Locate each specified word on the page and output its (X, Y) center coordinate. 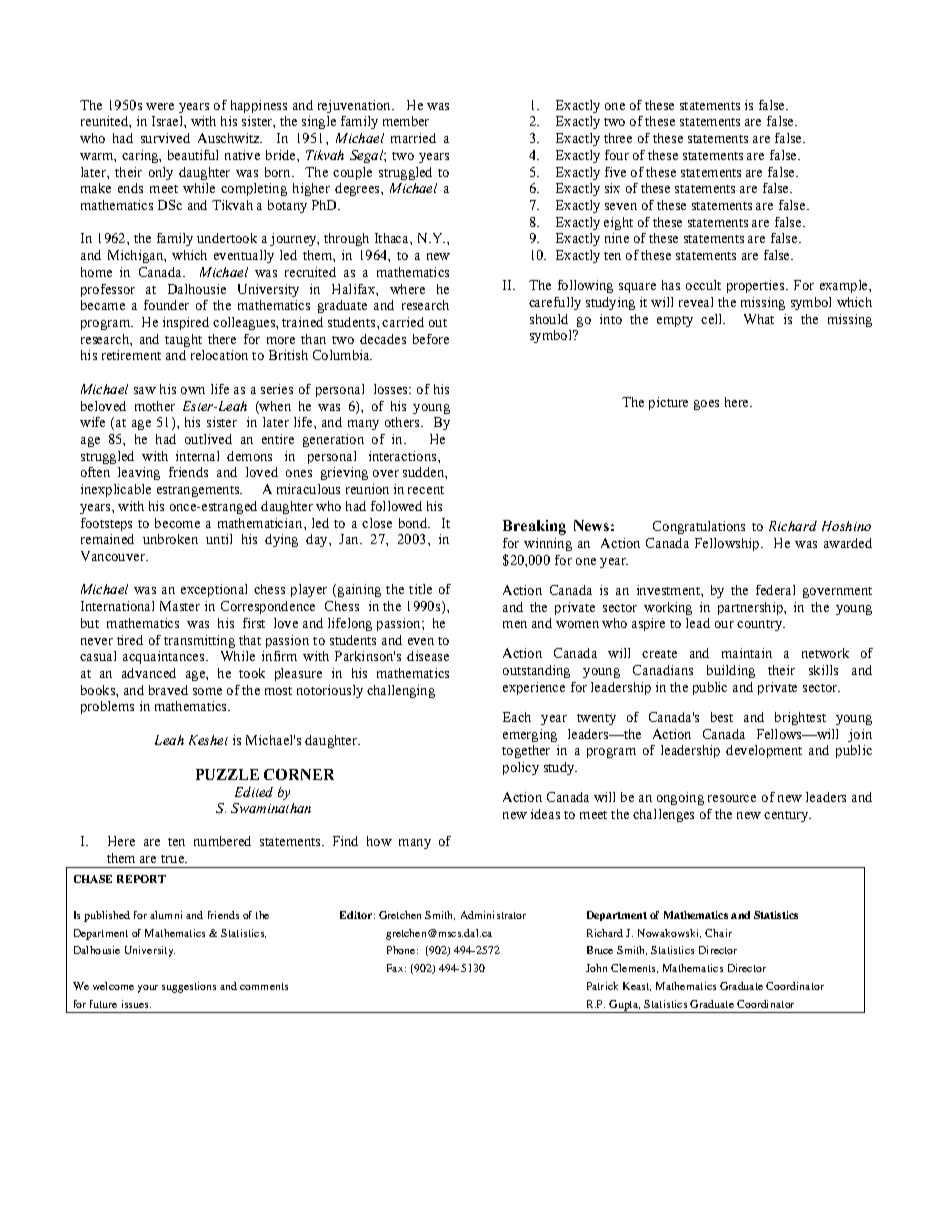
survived (165, 138)
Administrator (493, 915)
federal (775, 590)
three (618, 138)
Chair (718, 933)
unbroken (170, 539)
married (413, 138)
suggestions (189, 987)
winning (548, 544)
